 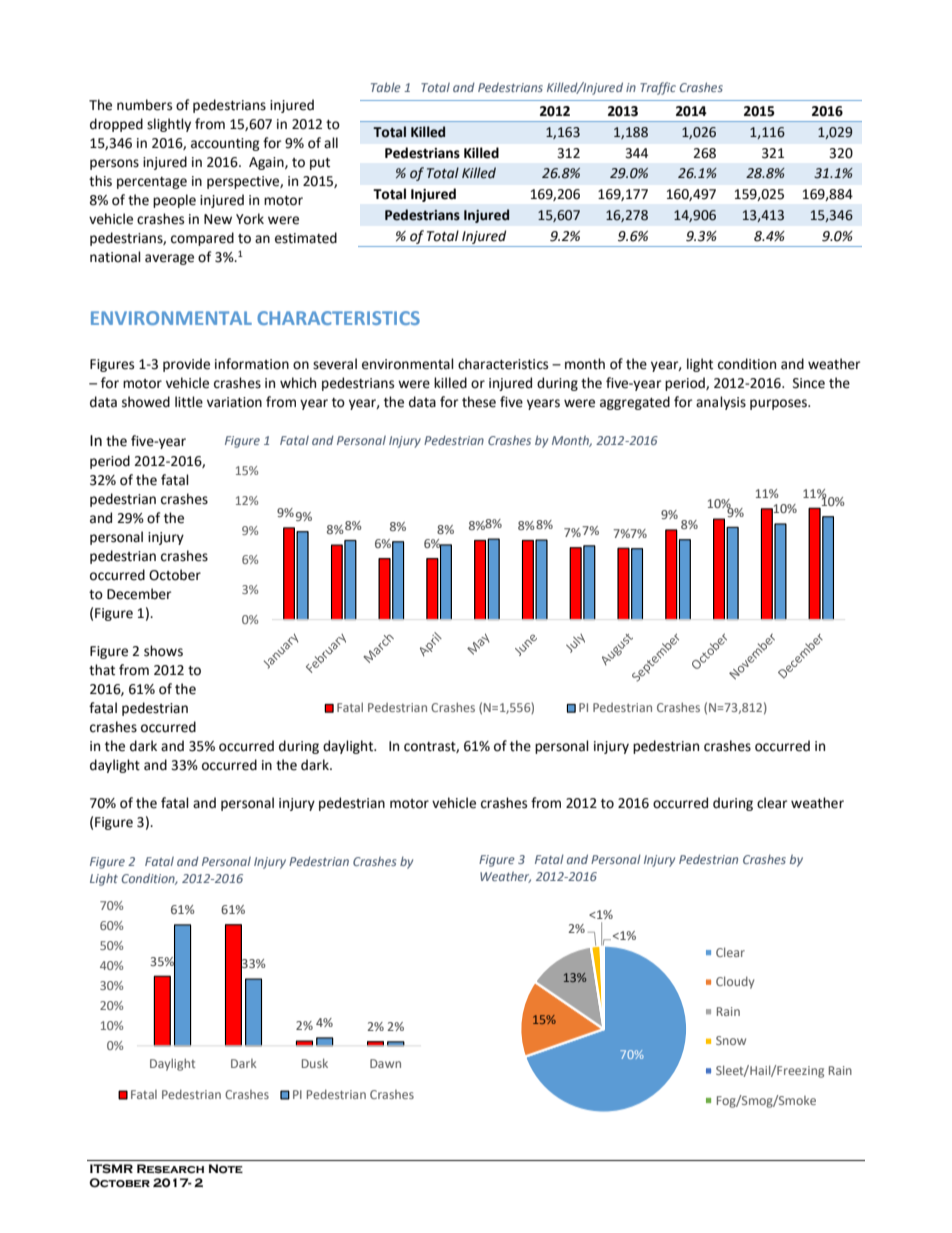 What do you see at coordinates (479, 402) in the document?
I see `these` at bounding box center [479, 402].
